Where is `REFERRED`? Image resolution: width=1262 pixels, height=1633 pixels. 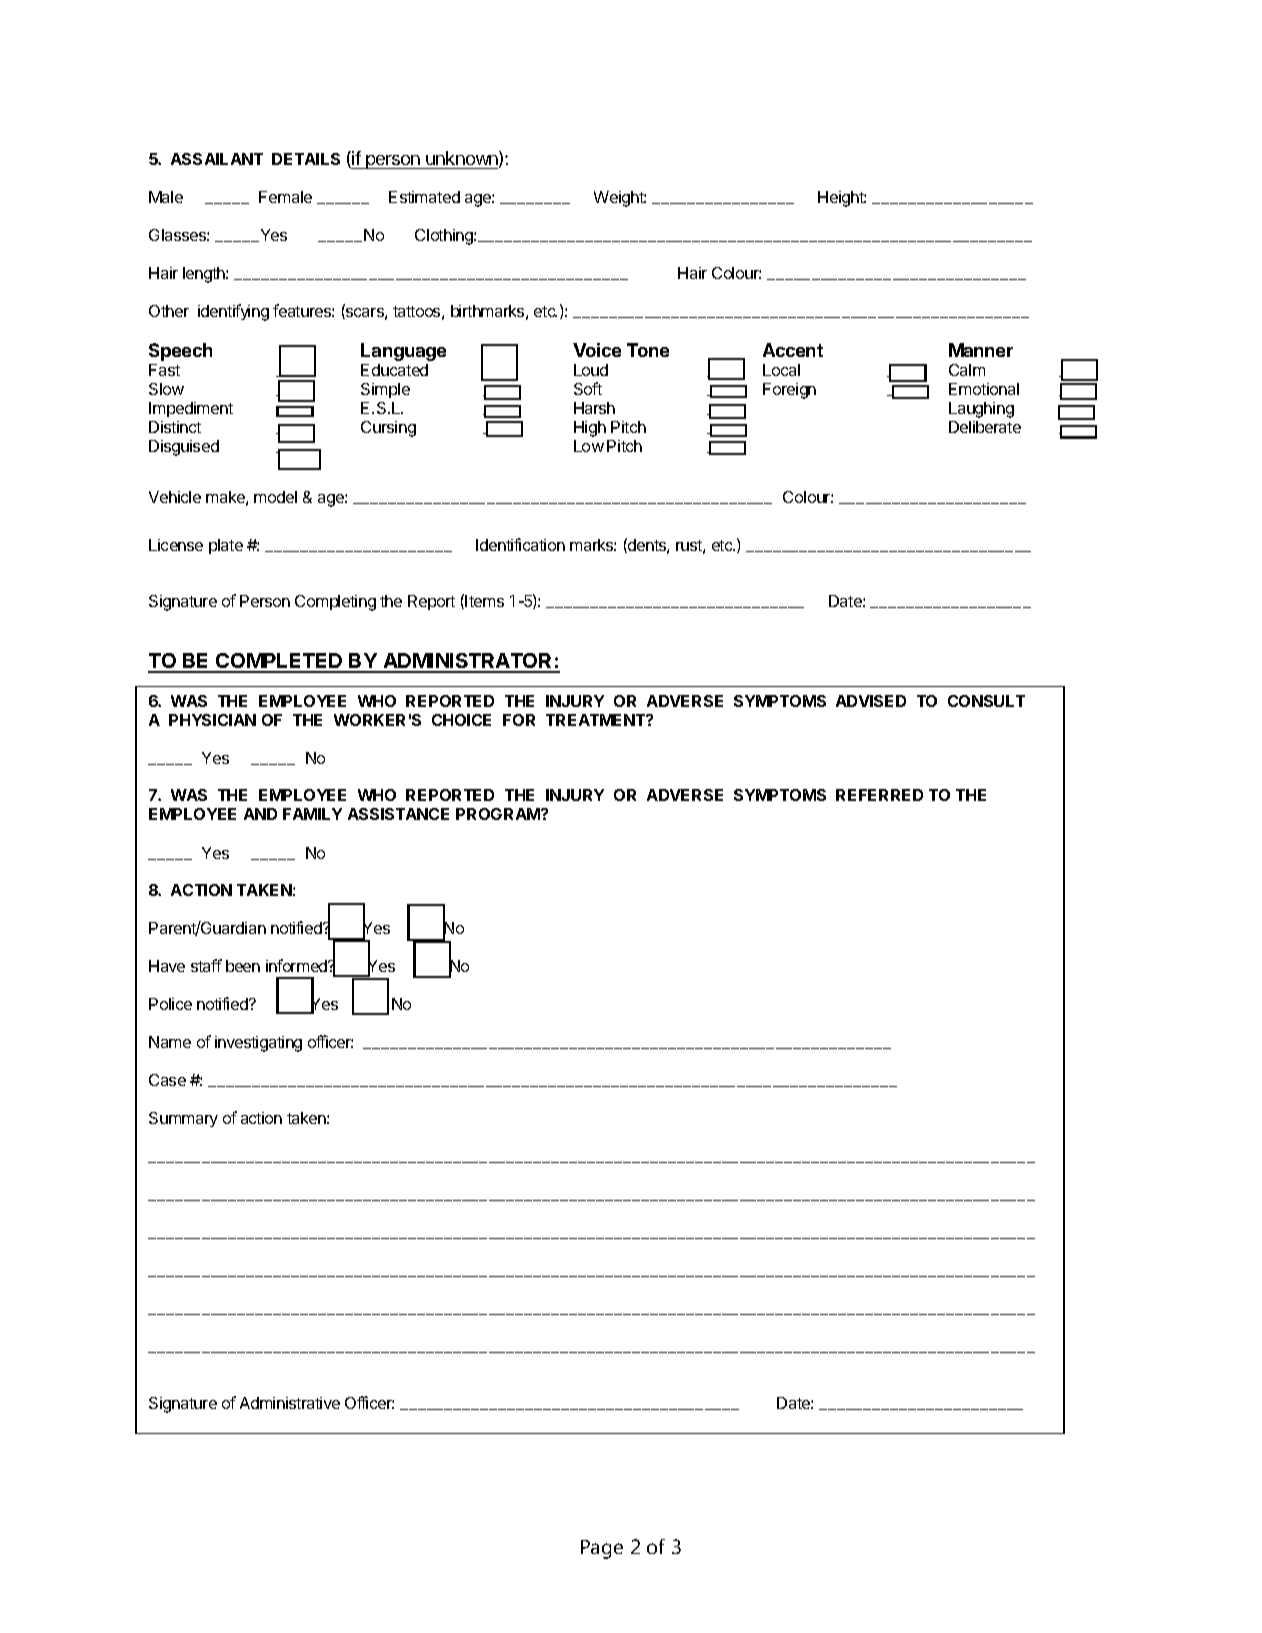
REFERRED is located at coordinates (879, 795).
